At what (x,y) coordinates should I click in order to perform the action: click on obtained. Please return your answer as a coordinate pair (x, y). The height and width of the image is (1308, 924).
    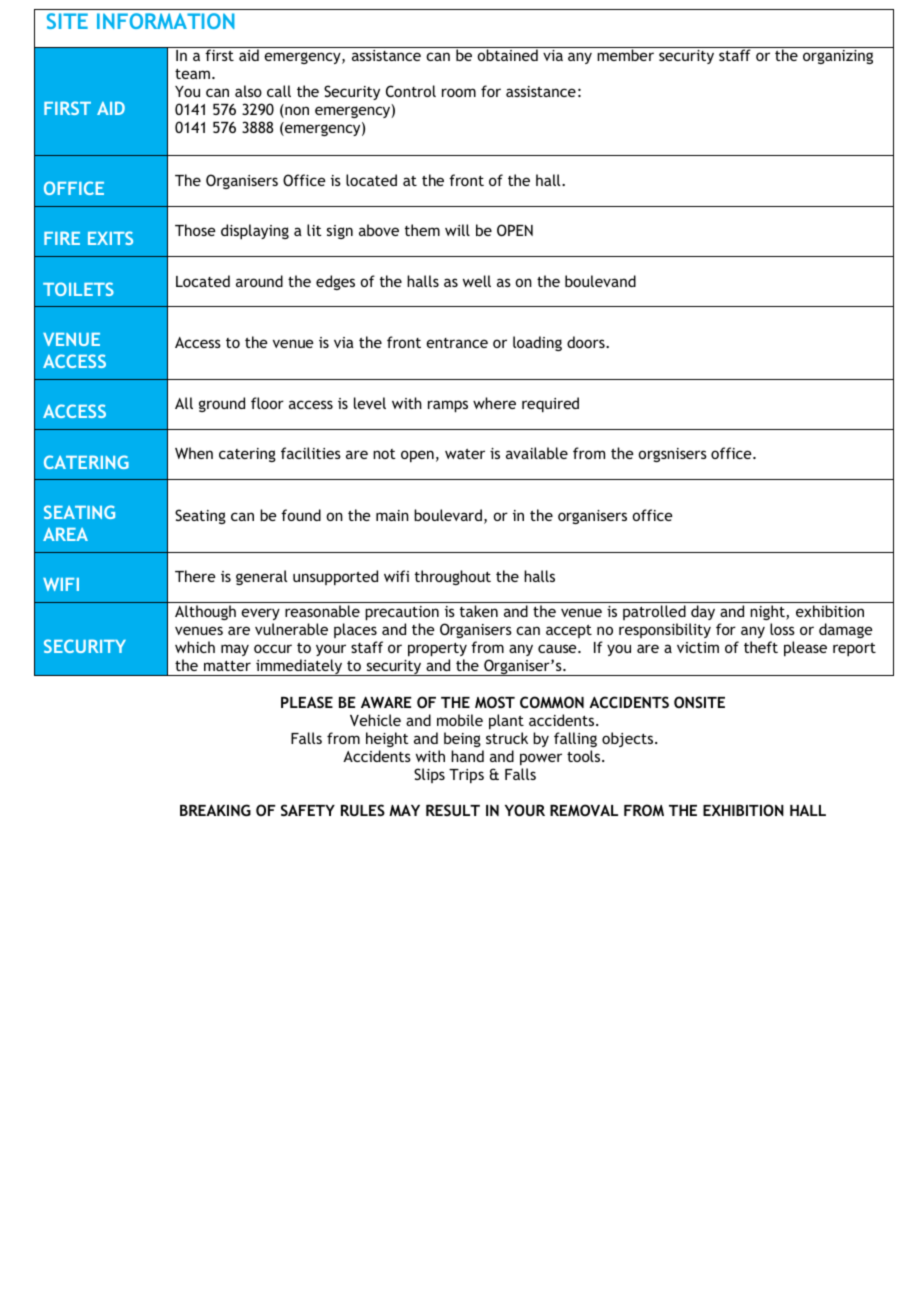
    Looking at the image, I should click on (508, 55).
